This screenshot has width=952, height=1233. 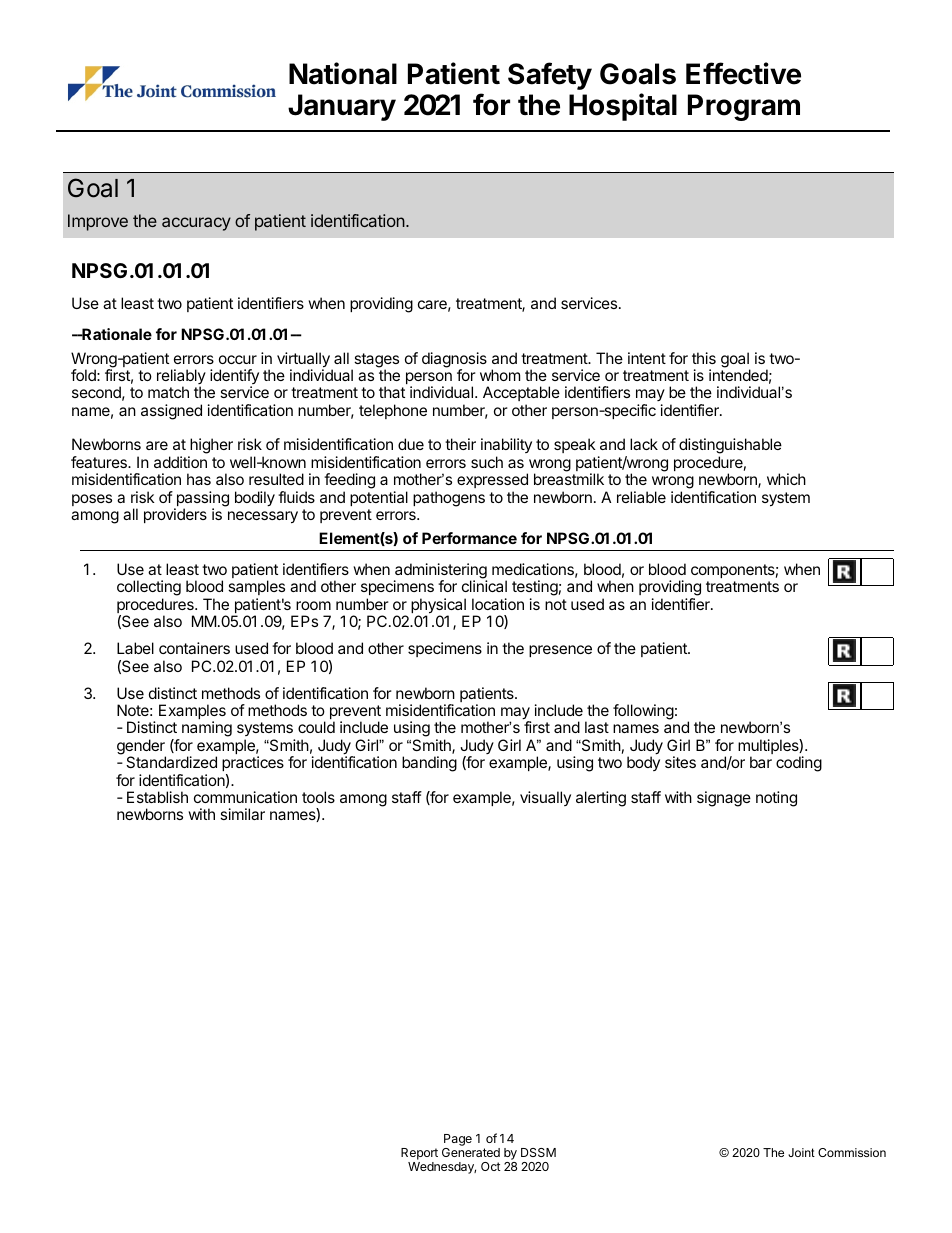 I want to click on Report, so click(x=419, y=1154).
